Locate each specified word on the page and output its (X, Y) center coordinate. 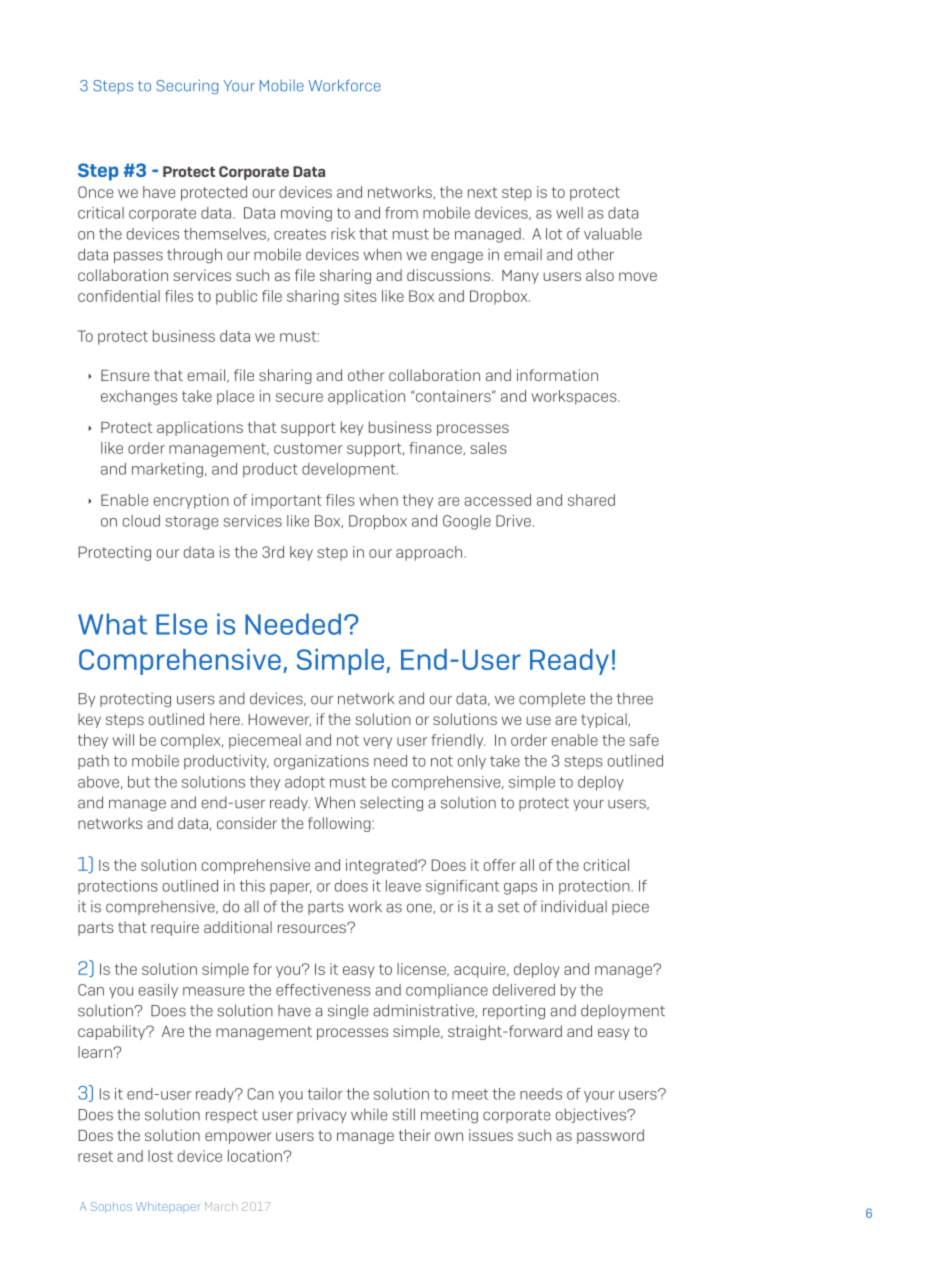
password (610, 1136)
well (569, 213)
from (401, 213)
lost (160, 1156)
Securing (187, 86)
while (369, 1114)
